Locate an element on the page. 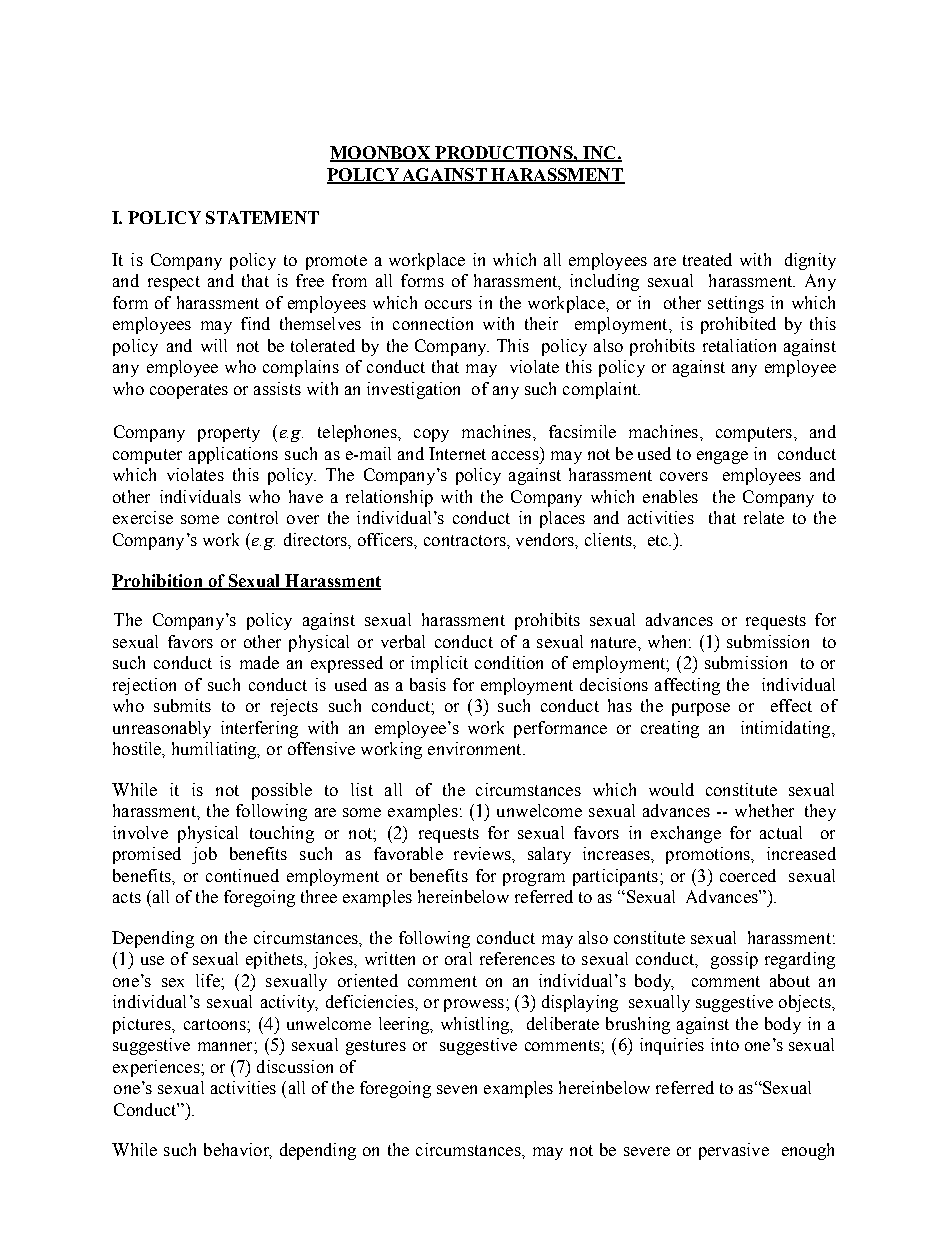 The width and height of the image is (952, 1233). occurs is located at coordinates (448, 304).
